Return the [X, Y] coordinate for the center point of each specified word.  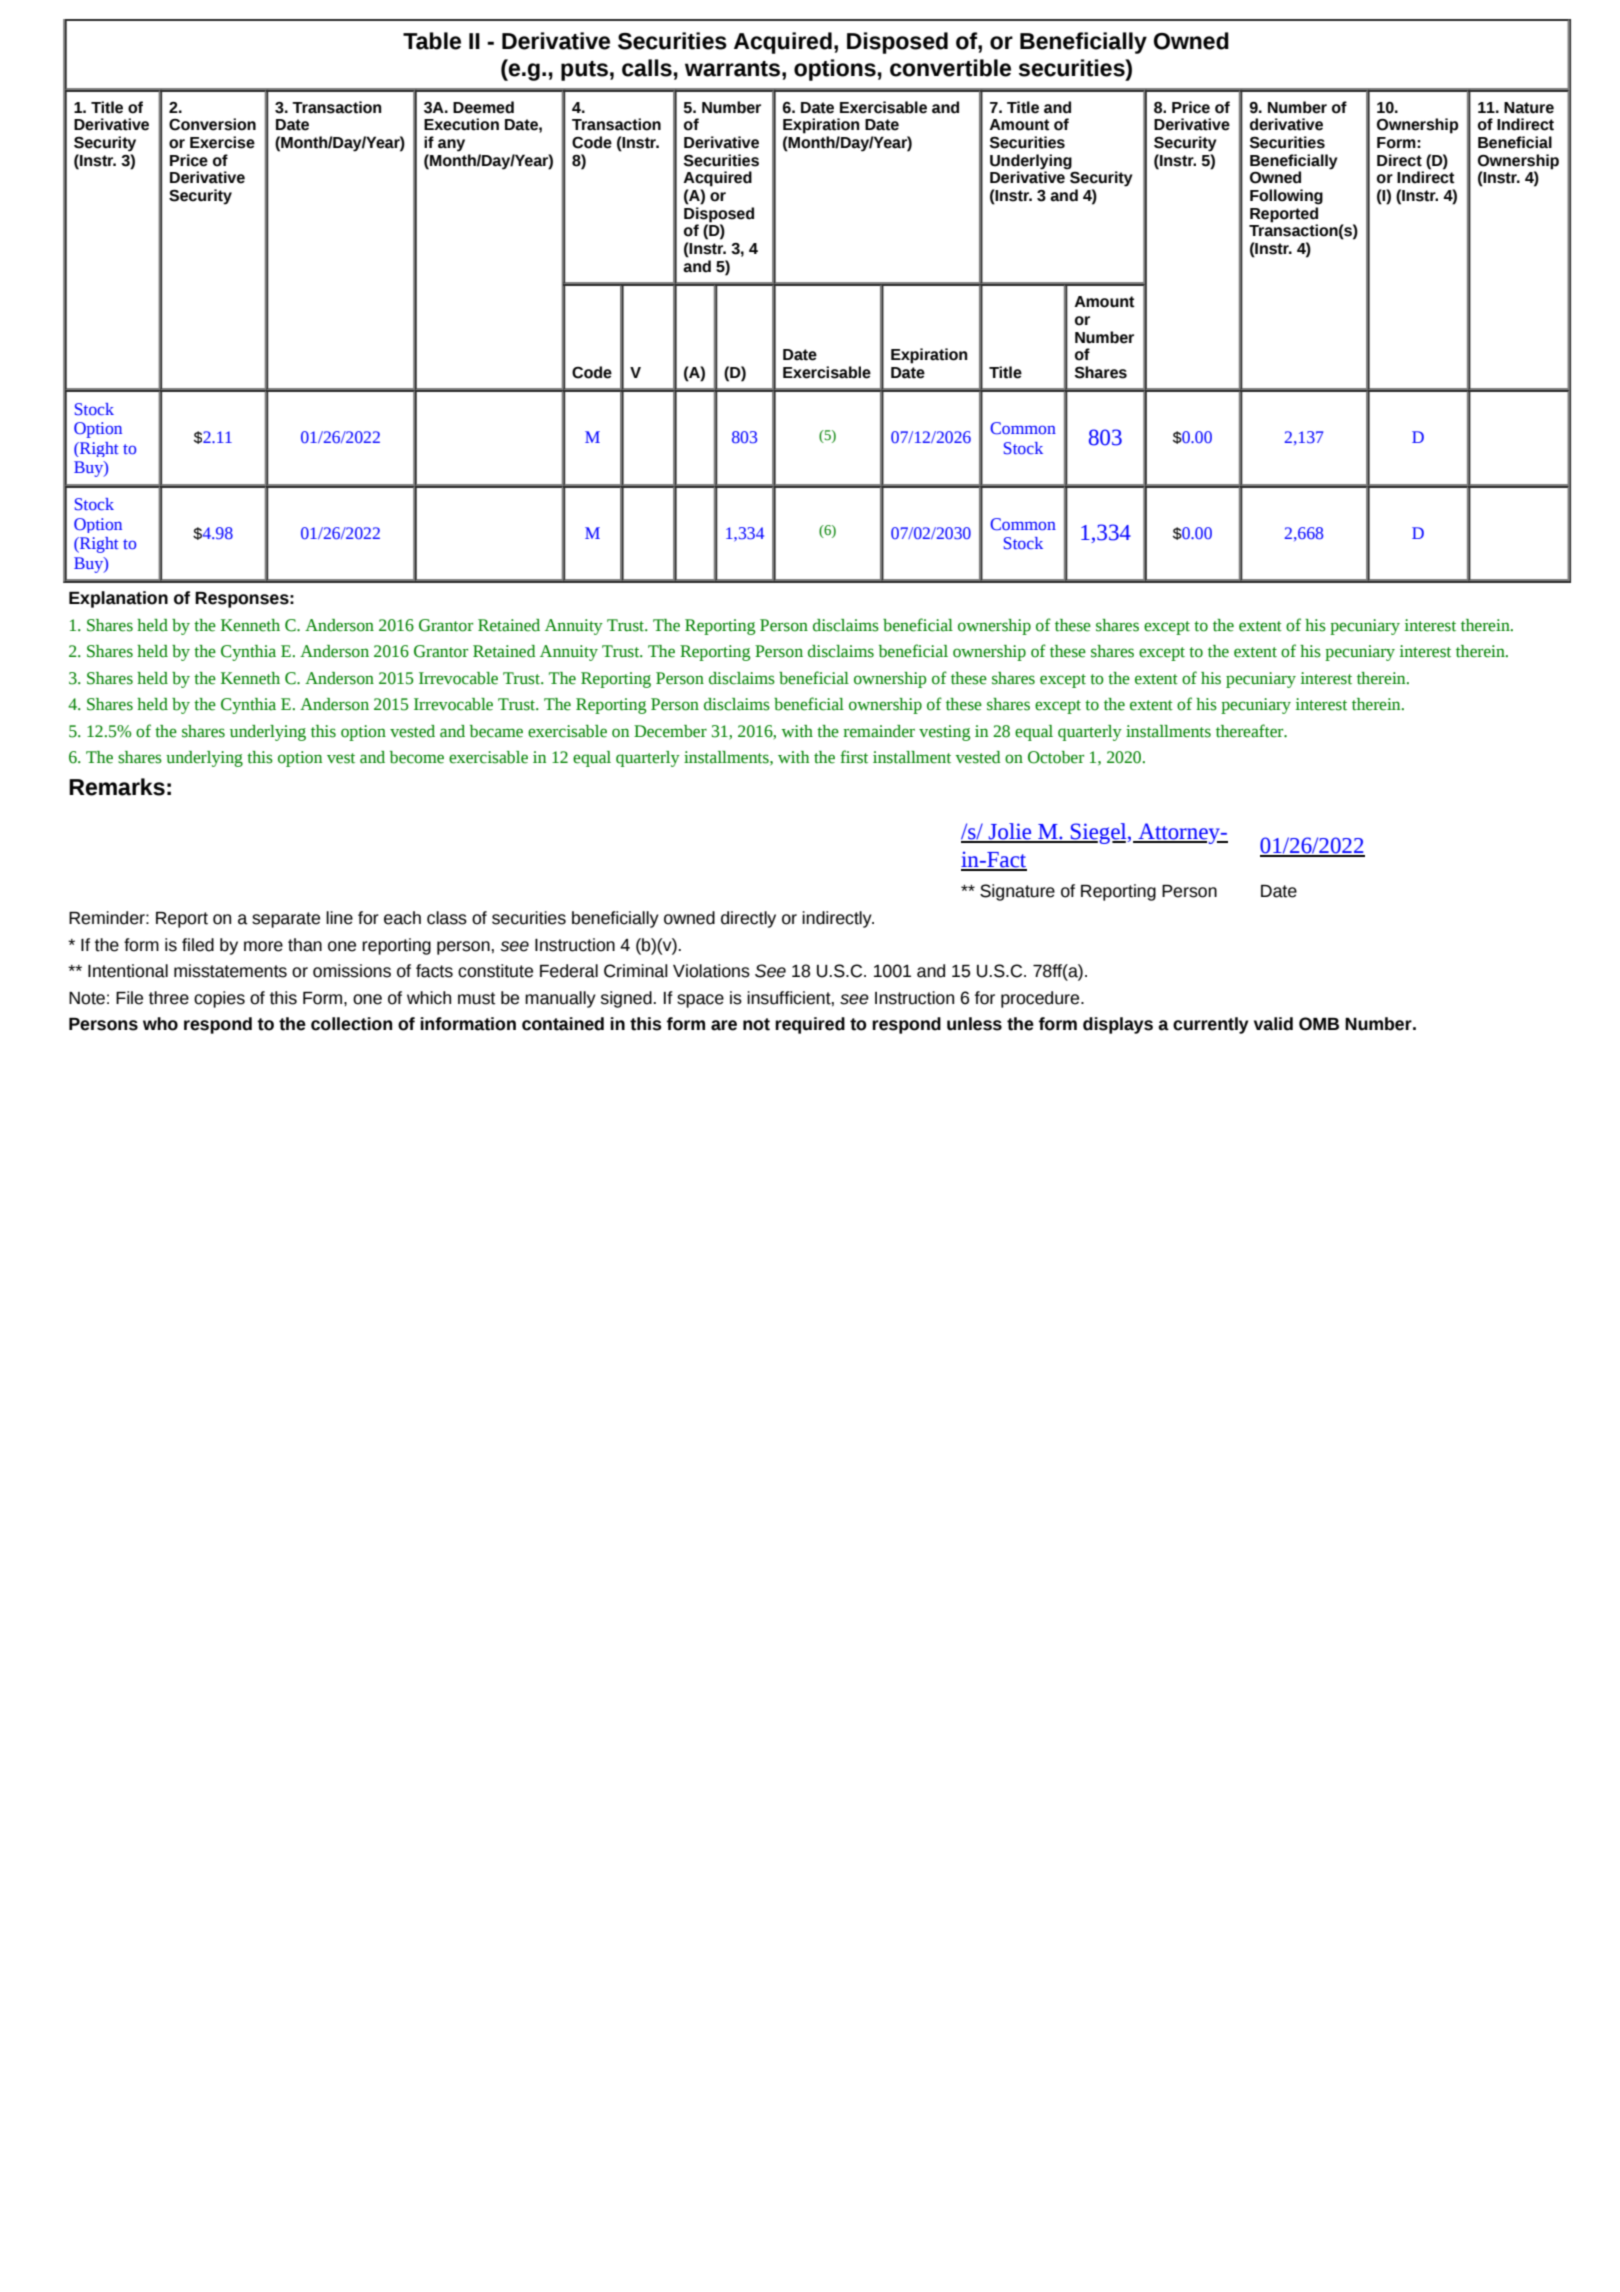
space [700, 1001]
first [854, 757]
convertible [950, 68]
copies [219, 999]
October [1056, 757]
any [451, 145]
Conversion [212, 124]
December [670, 731]
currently [1211, 1025]
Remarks [117, 787]
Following [1286, 197]
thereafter [1251, 731]
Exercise [222, 142]
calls [647, 68]
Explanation [118, 599]
